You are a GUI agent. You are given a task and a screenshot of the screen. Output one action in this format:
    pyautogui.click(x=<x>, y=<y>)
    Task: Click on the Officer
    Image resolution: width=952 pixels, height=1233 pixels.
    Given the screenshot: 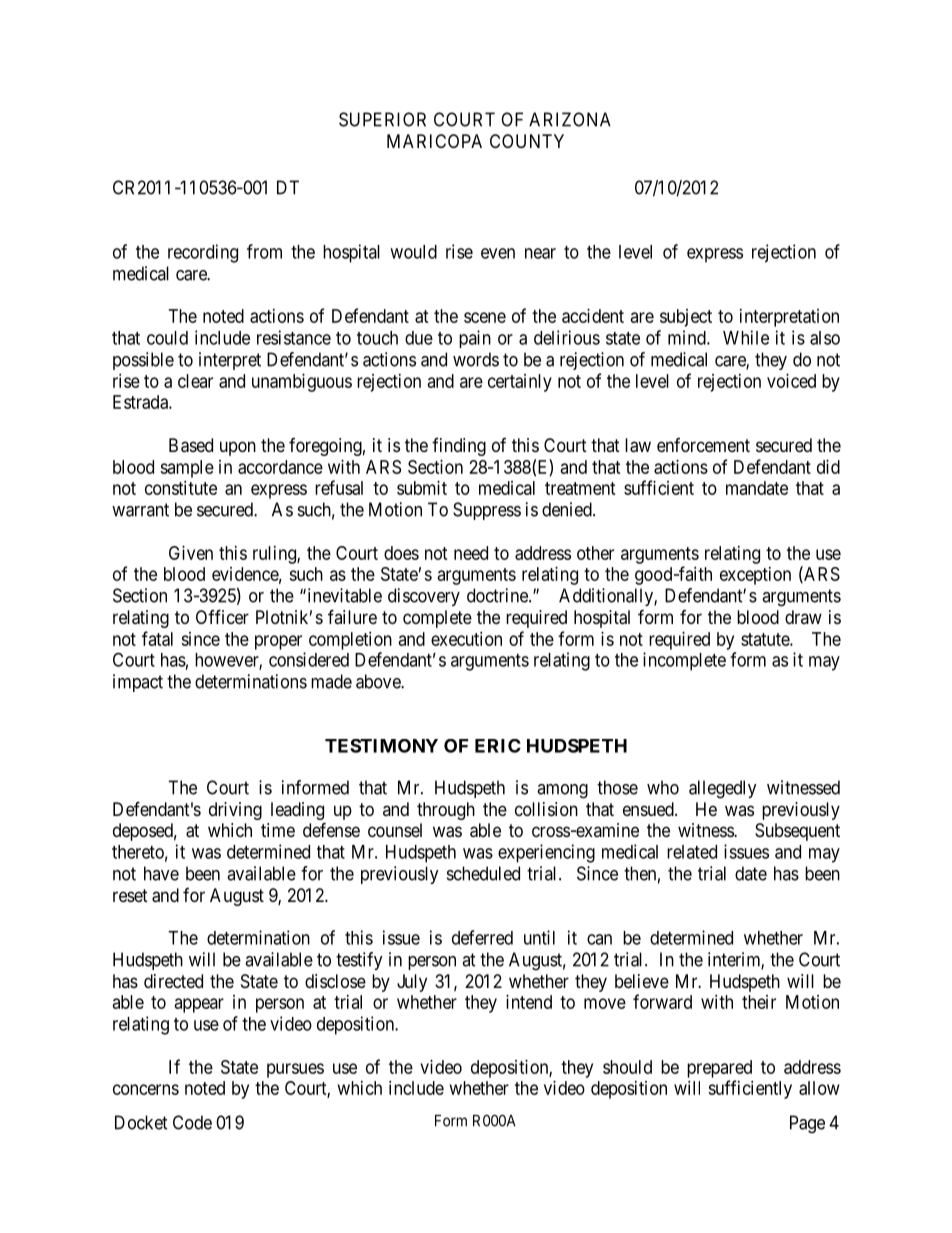 What is the action you would take?
    pyautogui.click(x=222, y=616)
